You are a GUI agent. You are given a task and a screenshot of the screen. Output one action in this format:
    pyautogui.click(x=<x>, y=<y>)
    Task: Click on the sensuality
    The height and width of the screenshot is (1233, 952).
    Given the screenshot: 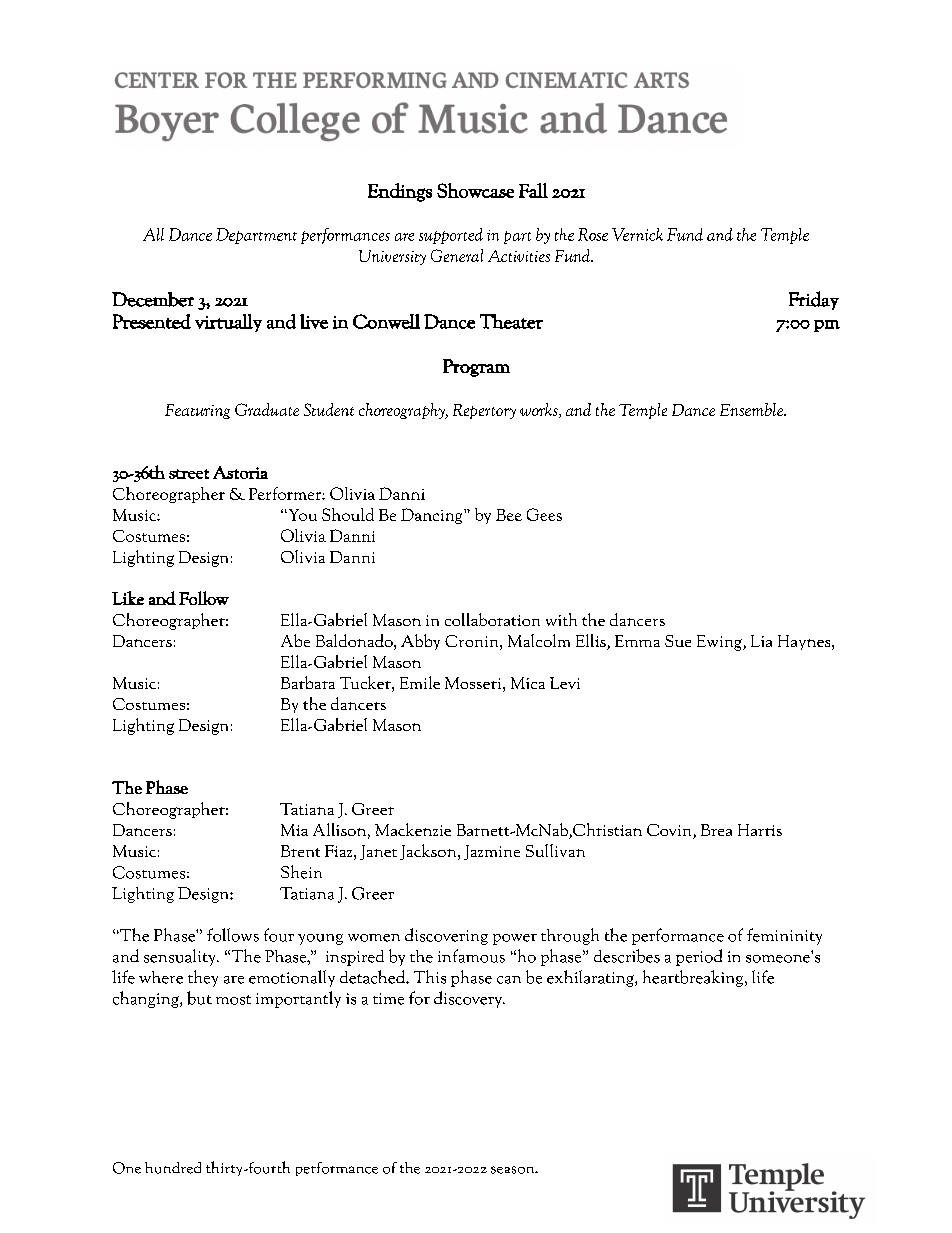 What is the action you would take?
    pyautogui.click(x=181, y=957)
